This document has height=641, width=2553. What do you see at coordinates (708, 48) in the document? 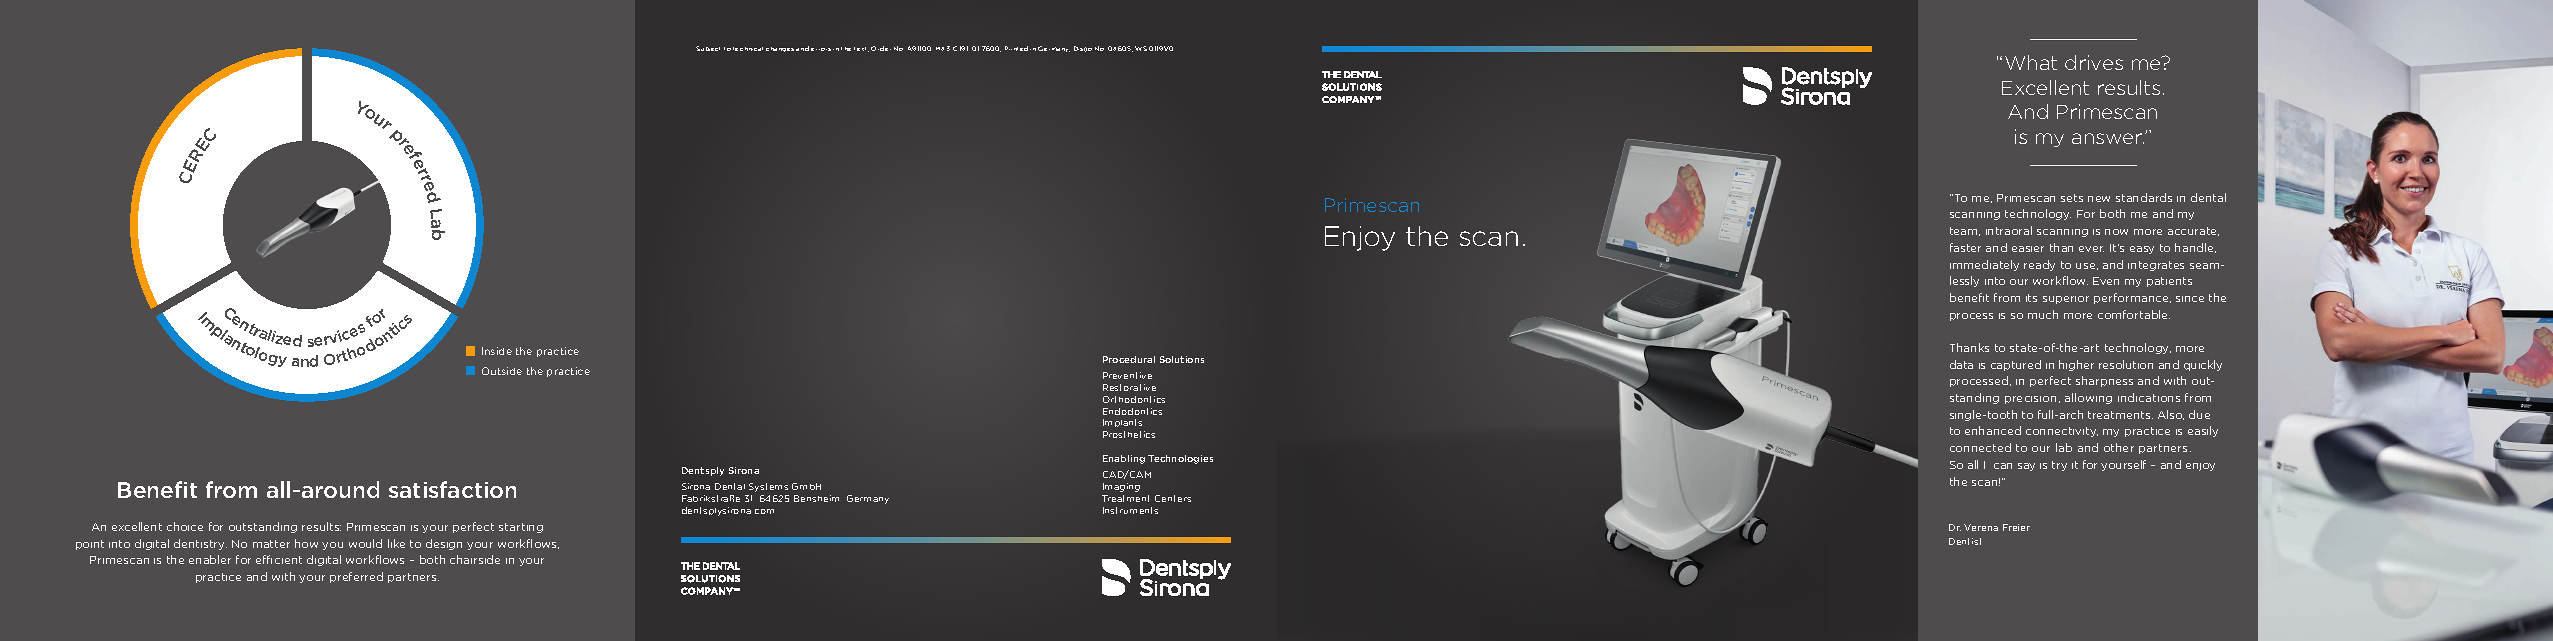
I see `Subject` at bounding box center [708, 48].
